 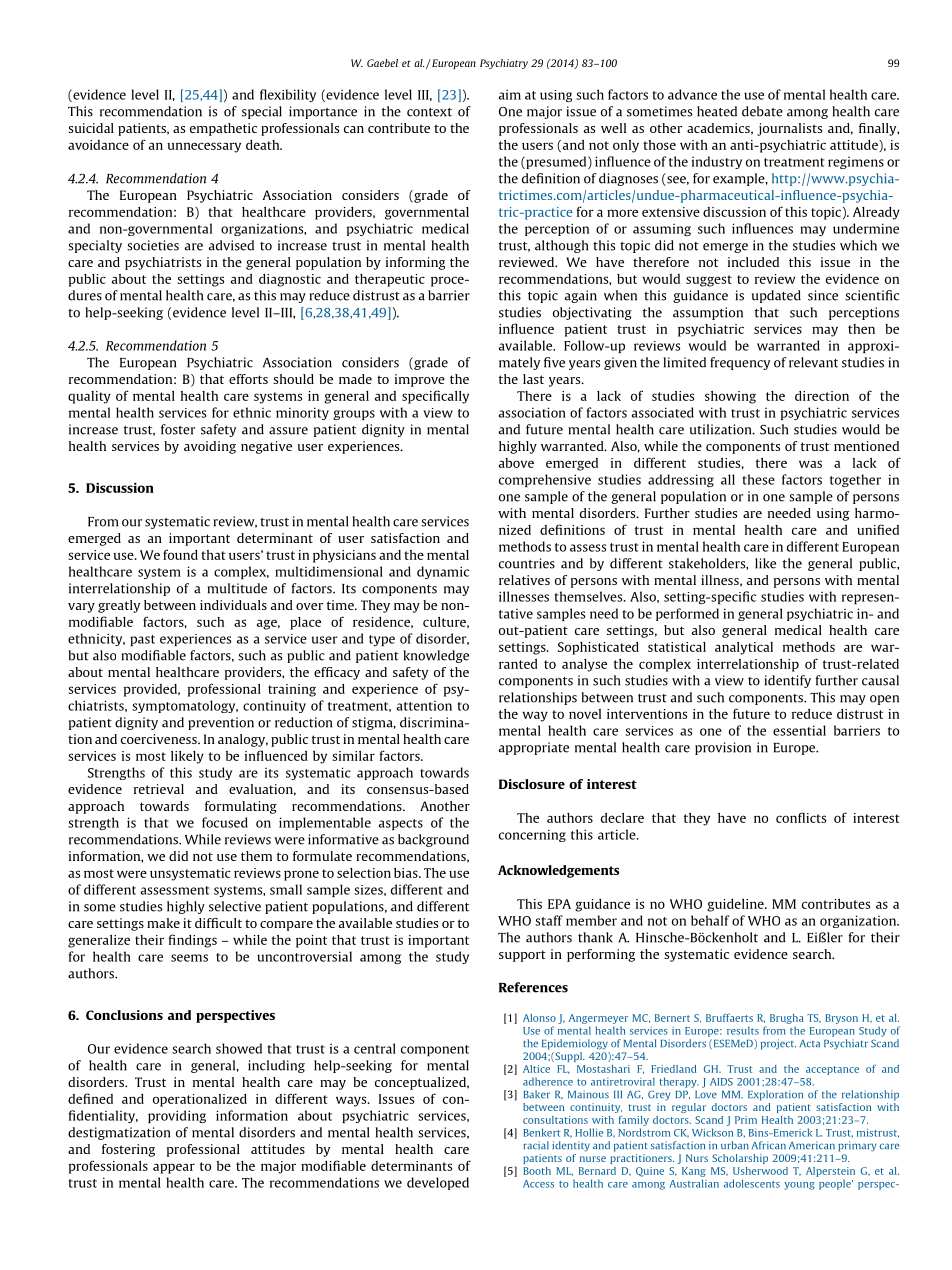 What do you see at coordinates (163, 923) in the screenshot?
I see `make` at bounding box center [163, 923].
